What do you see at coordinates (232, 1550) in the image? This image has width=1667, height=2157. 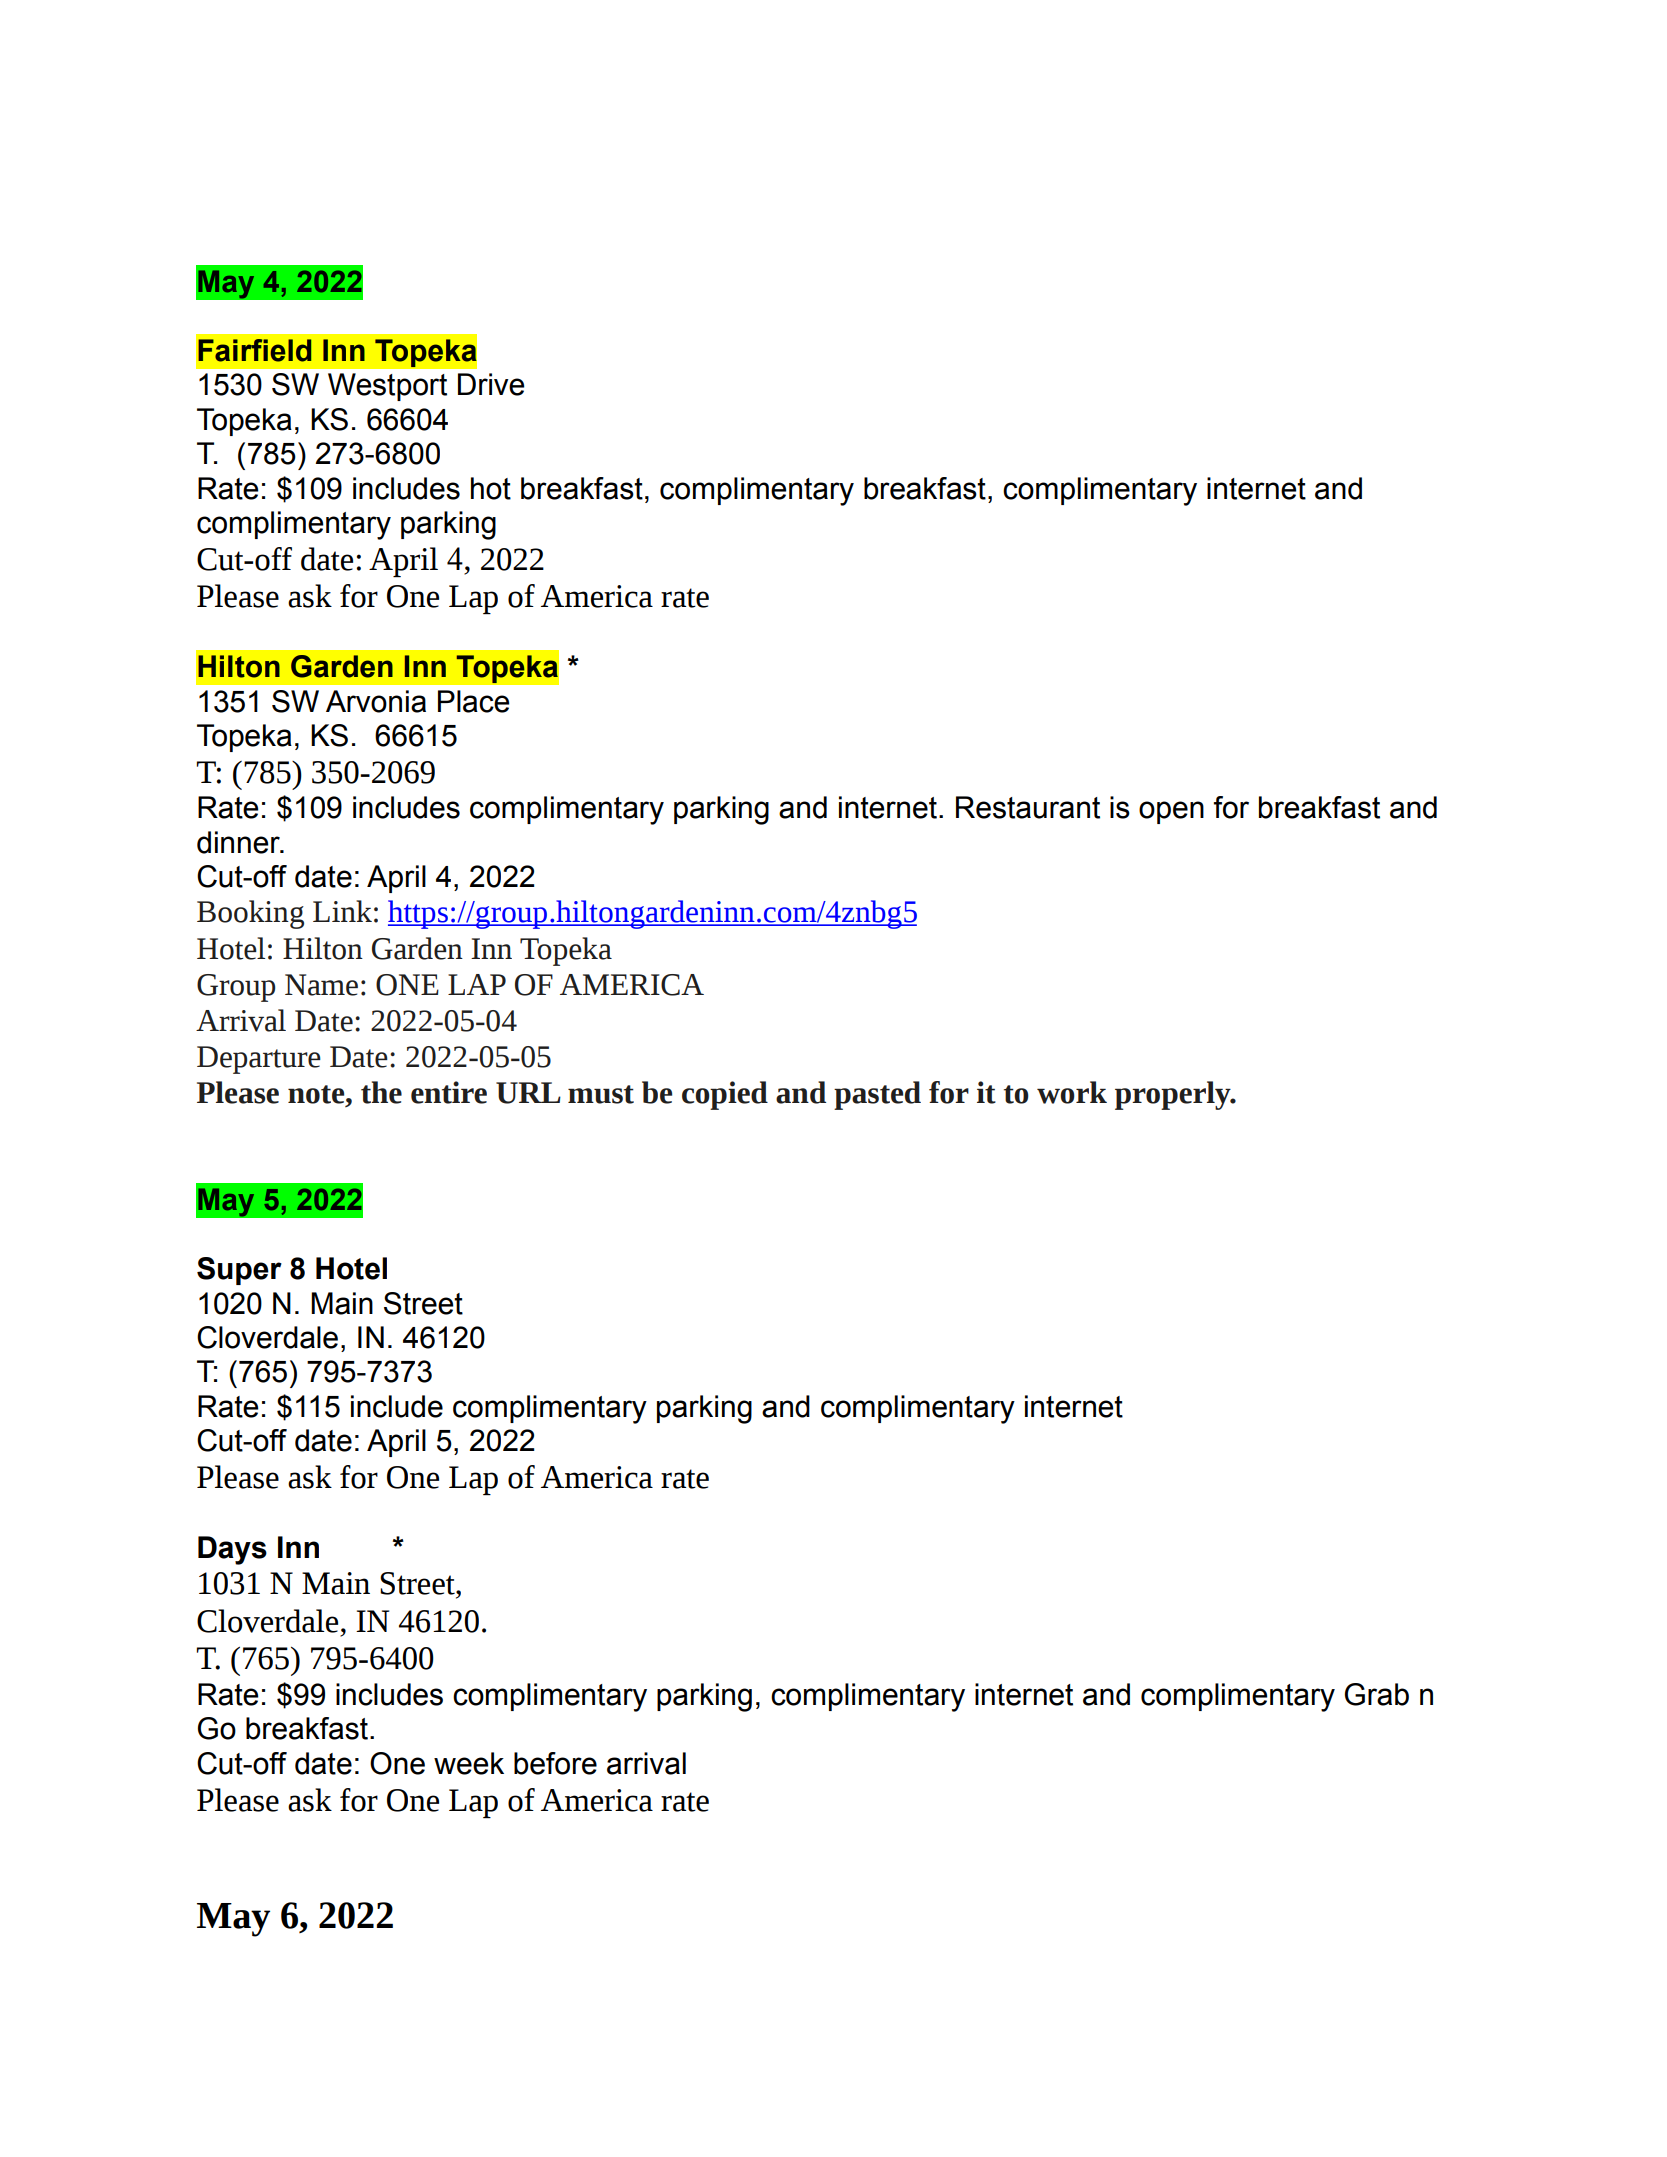 I see `Days` at bounding box center [232, 1550].
